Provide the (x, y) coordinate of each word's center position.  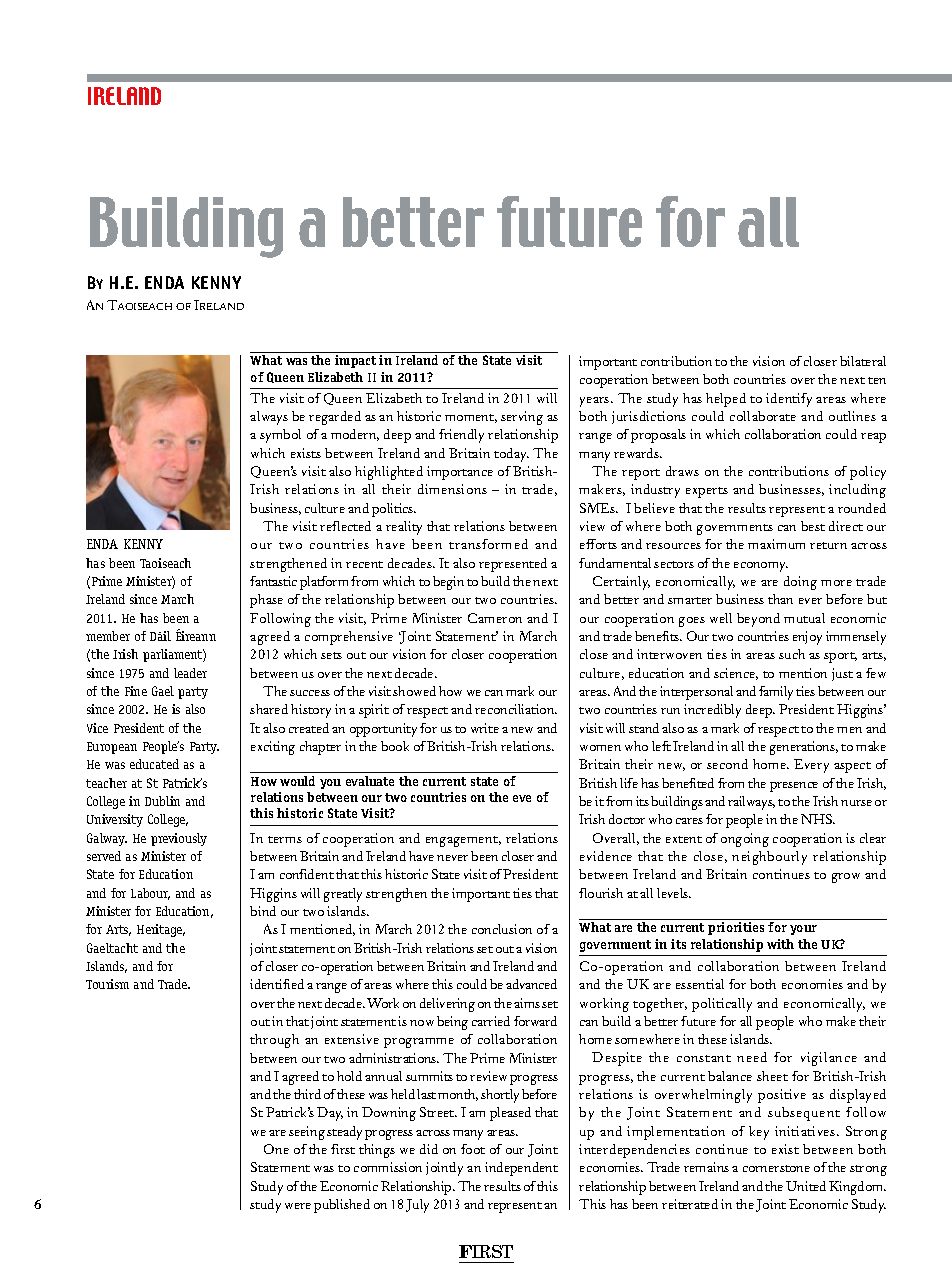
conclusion (502, 929)
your (803, 930)
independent (521, 1169)
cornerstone (776, 1168)
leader (190, 673)
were (298, 1206)
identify (789, 400)
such (792, 654)
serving (522, 418)
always (269, 418)
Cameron (495, 618)
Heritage (161, 930)
